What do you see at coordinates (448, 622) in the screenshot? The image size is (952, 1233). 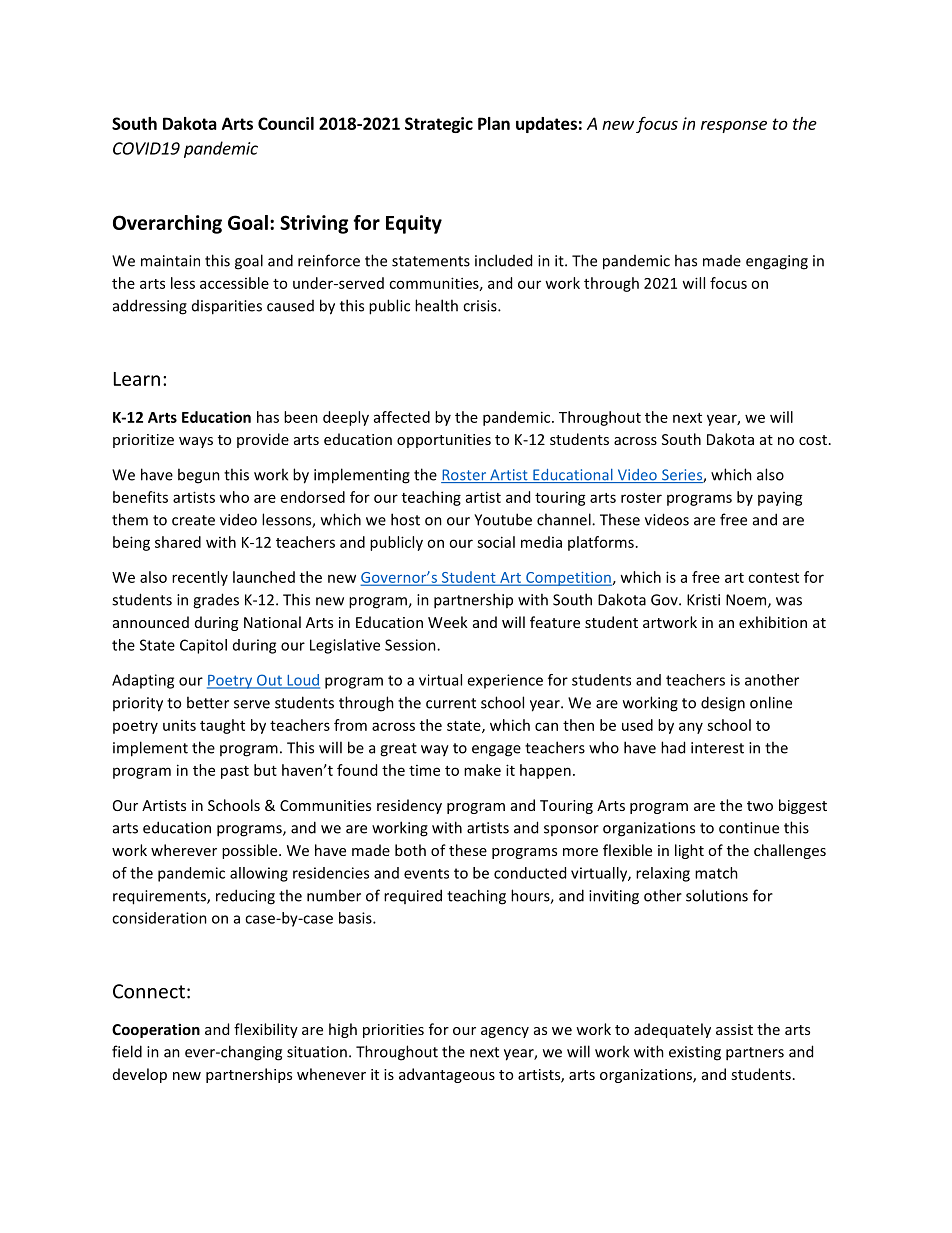 I see `Week` at bounding box center [448, 622].
